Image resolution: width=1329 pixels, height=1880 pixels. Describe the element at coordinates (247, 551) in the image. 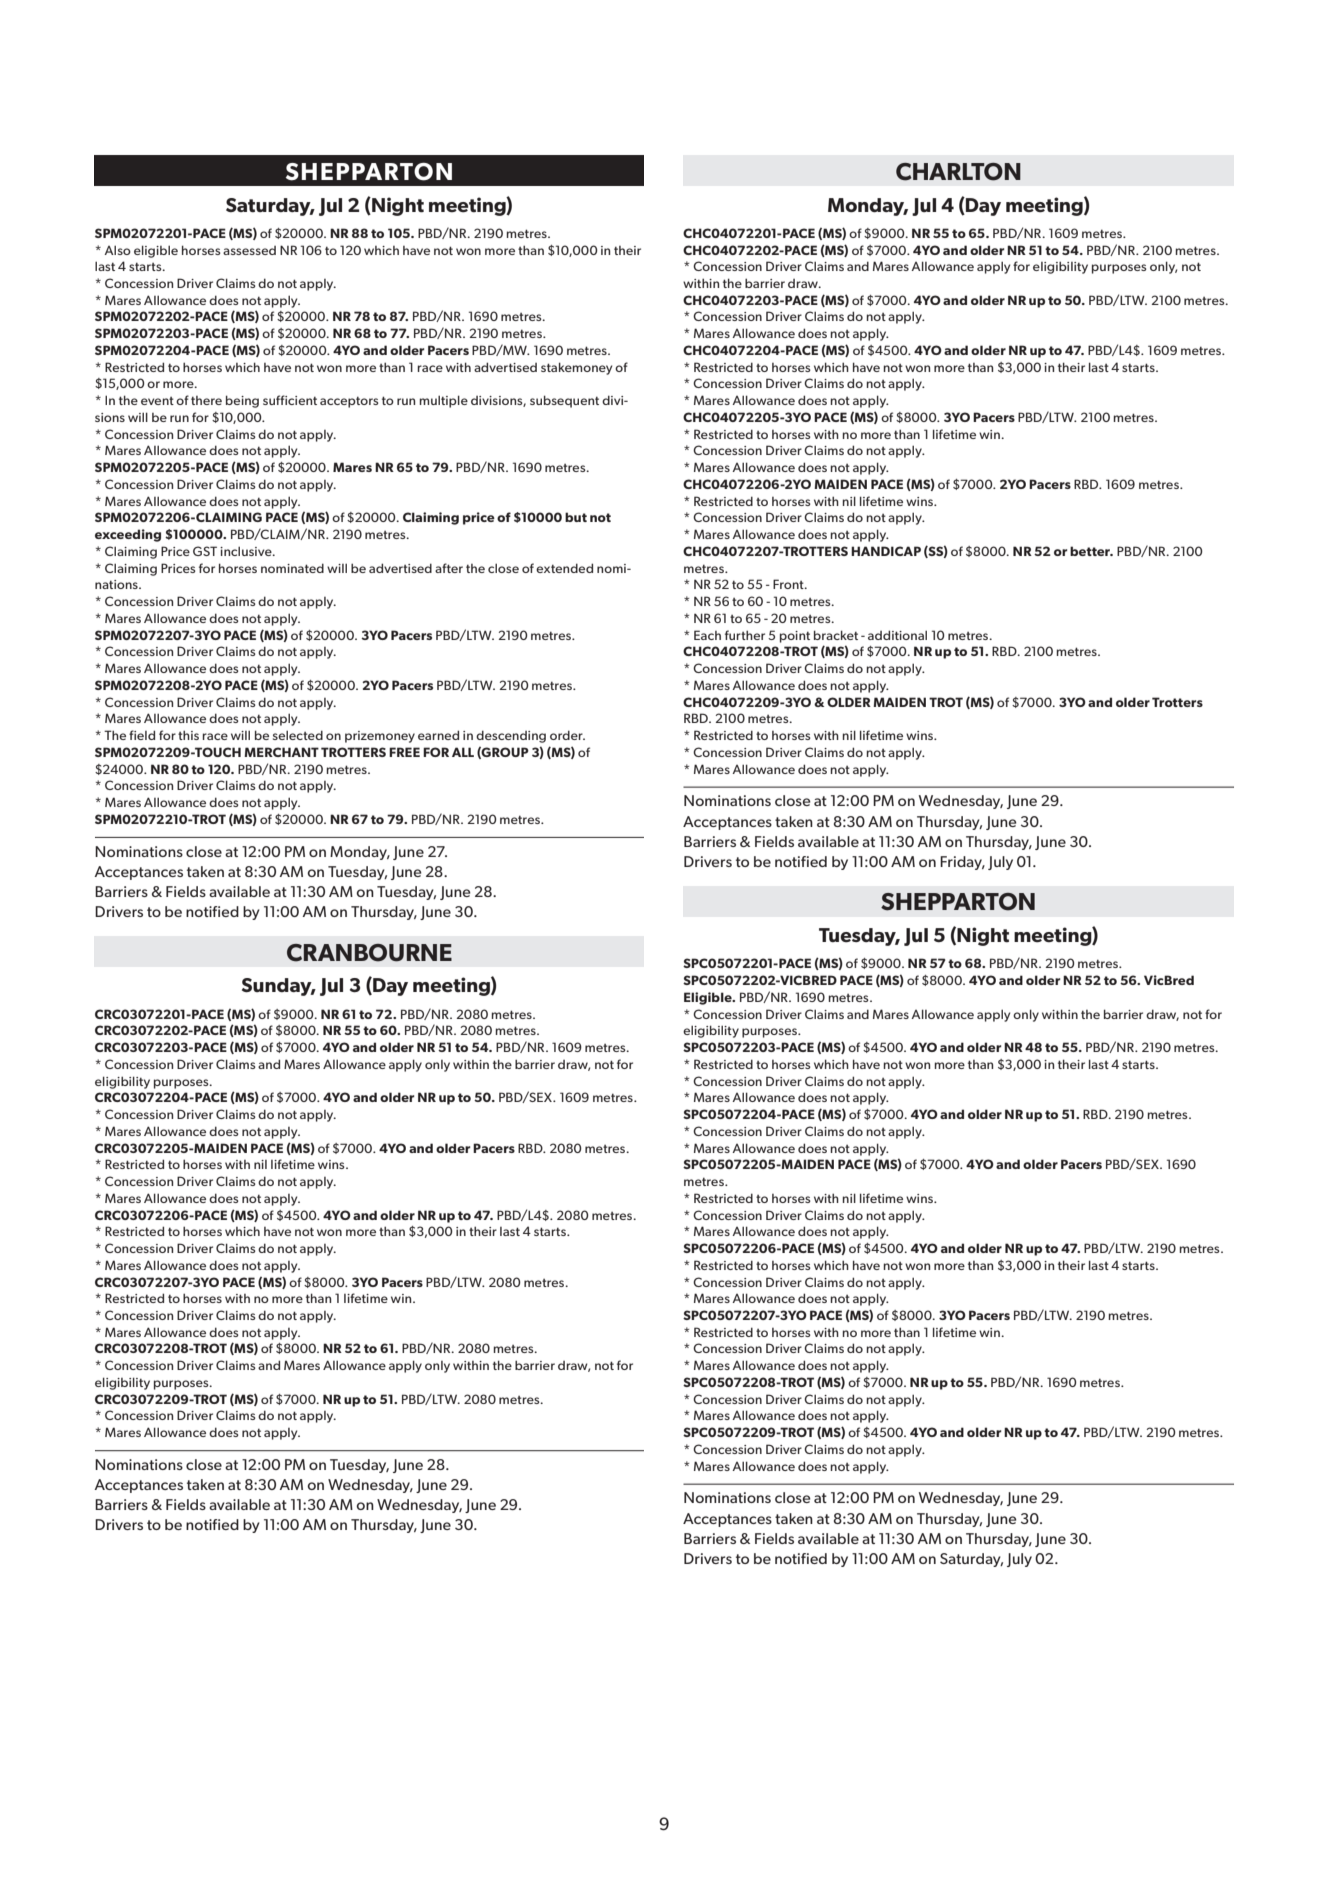

I see `inclusive` at that location.
